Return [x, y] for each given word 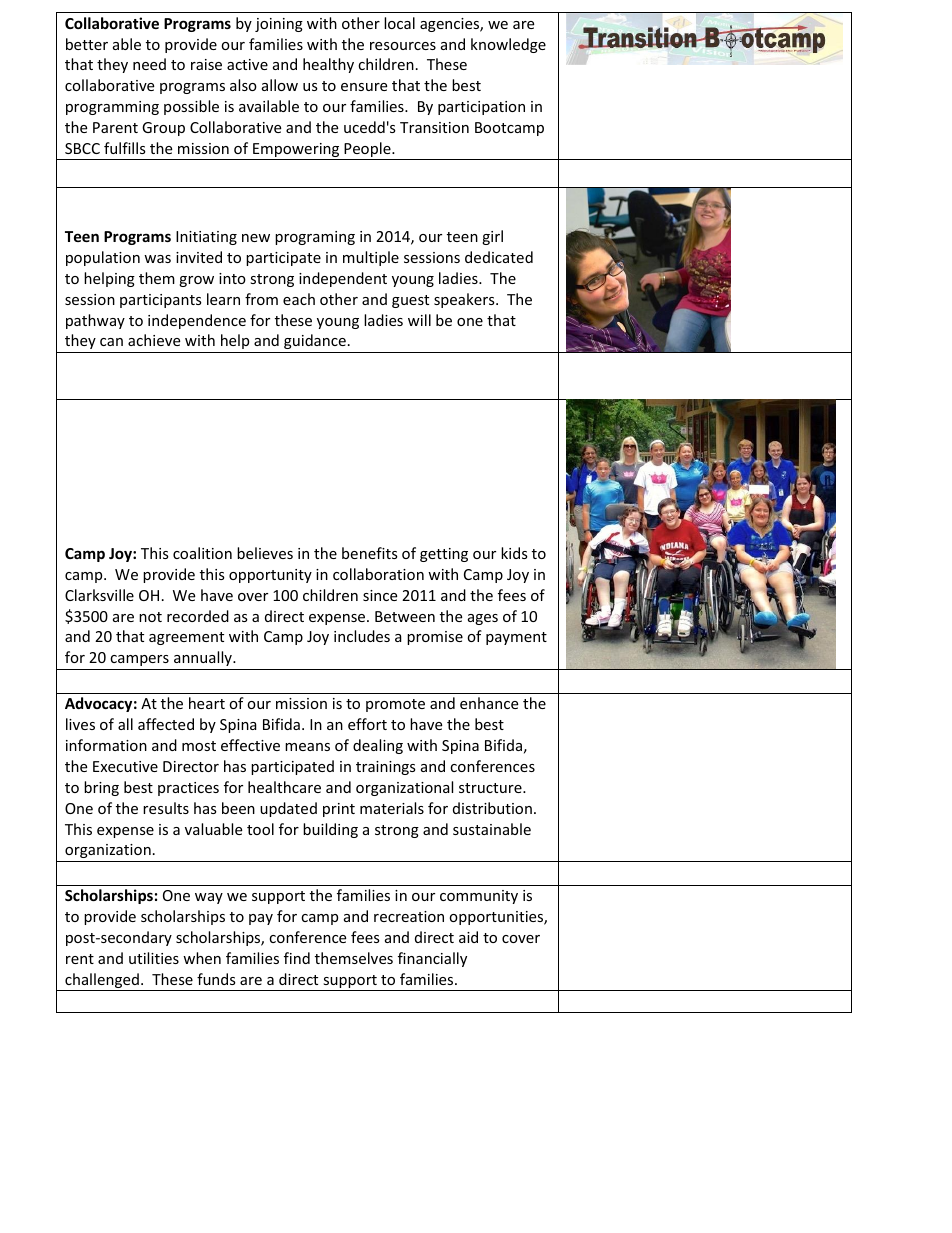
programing [315, 238]
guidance [315, 343]
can [111, 342]
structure [491, 788]
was [157, 259]
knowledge [508, 45]
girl [492, 237]
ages [483, 619]
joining [279, 25]
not [150, 617]
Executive [125, 766]
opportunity [270, 576]
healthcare [284, 787]
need [149, 64]
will [419, 320]
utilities [154, 958]
